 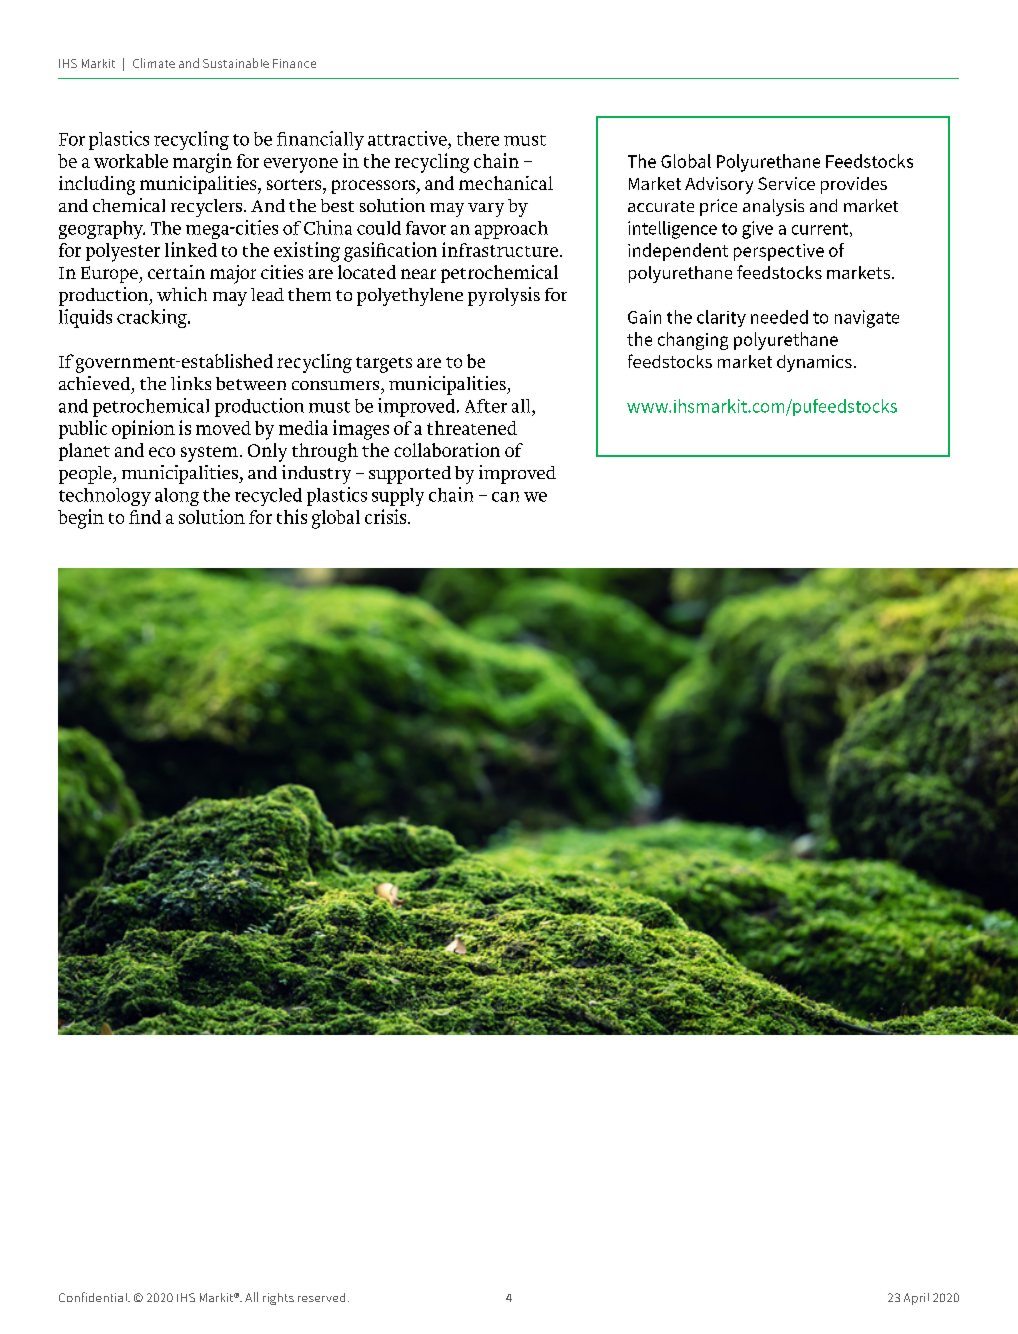 I want to click on there, so click(x=478, y=139).
